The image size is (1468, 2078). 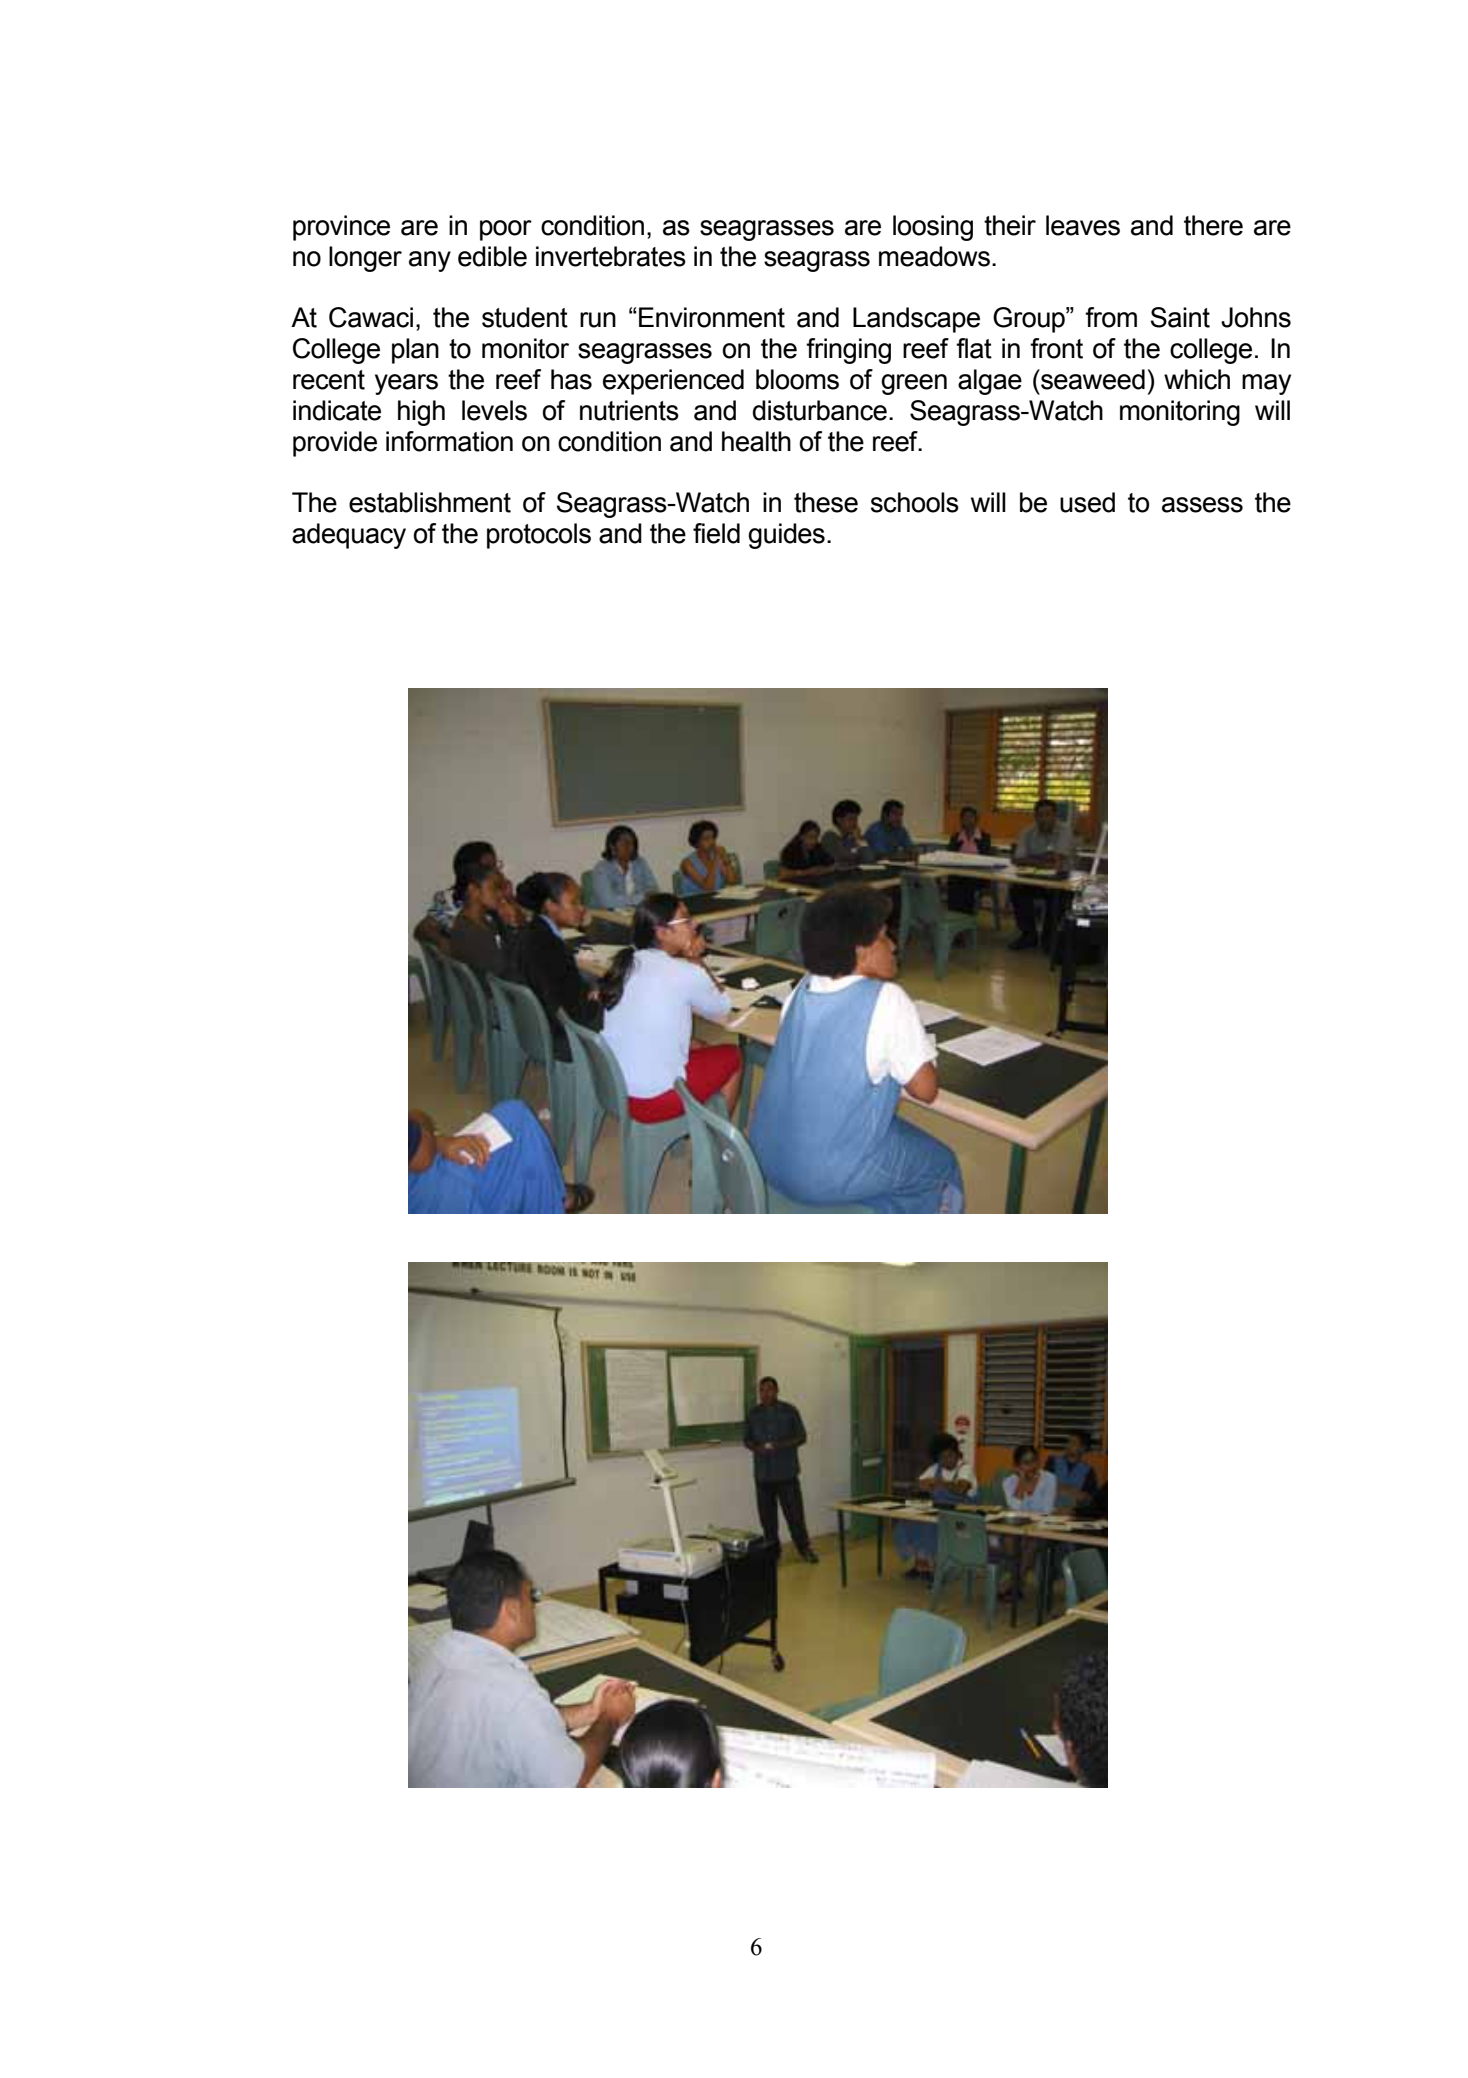 What do you see at coordinates (797, 379) in the screenshot?
I see `blooms` at bounding box center [797, 379].
